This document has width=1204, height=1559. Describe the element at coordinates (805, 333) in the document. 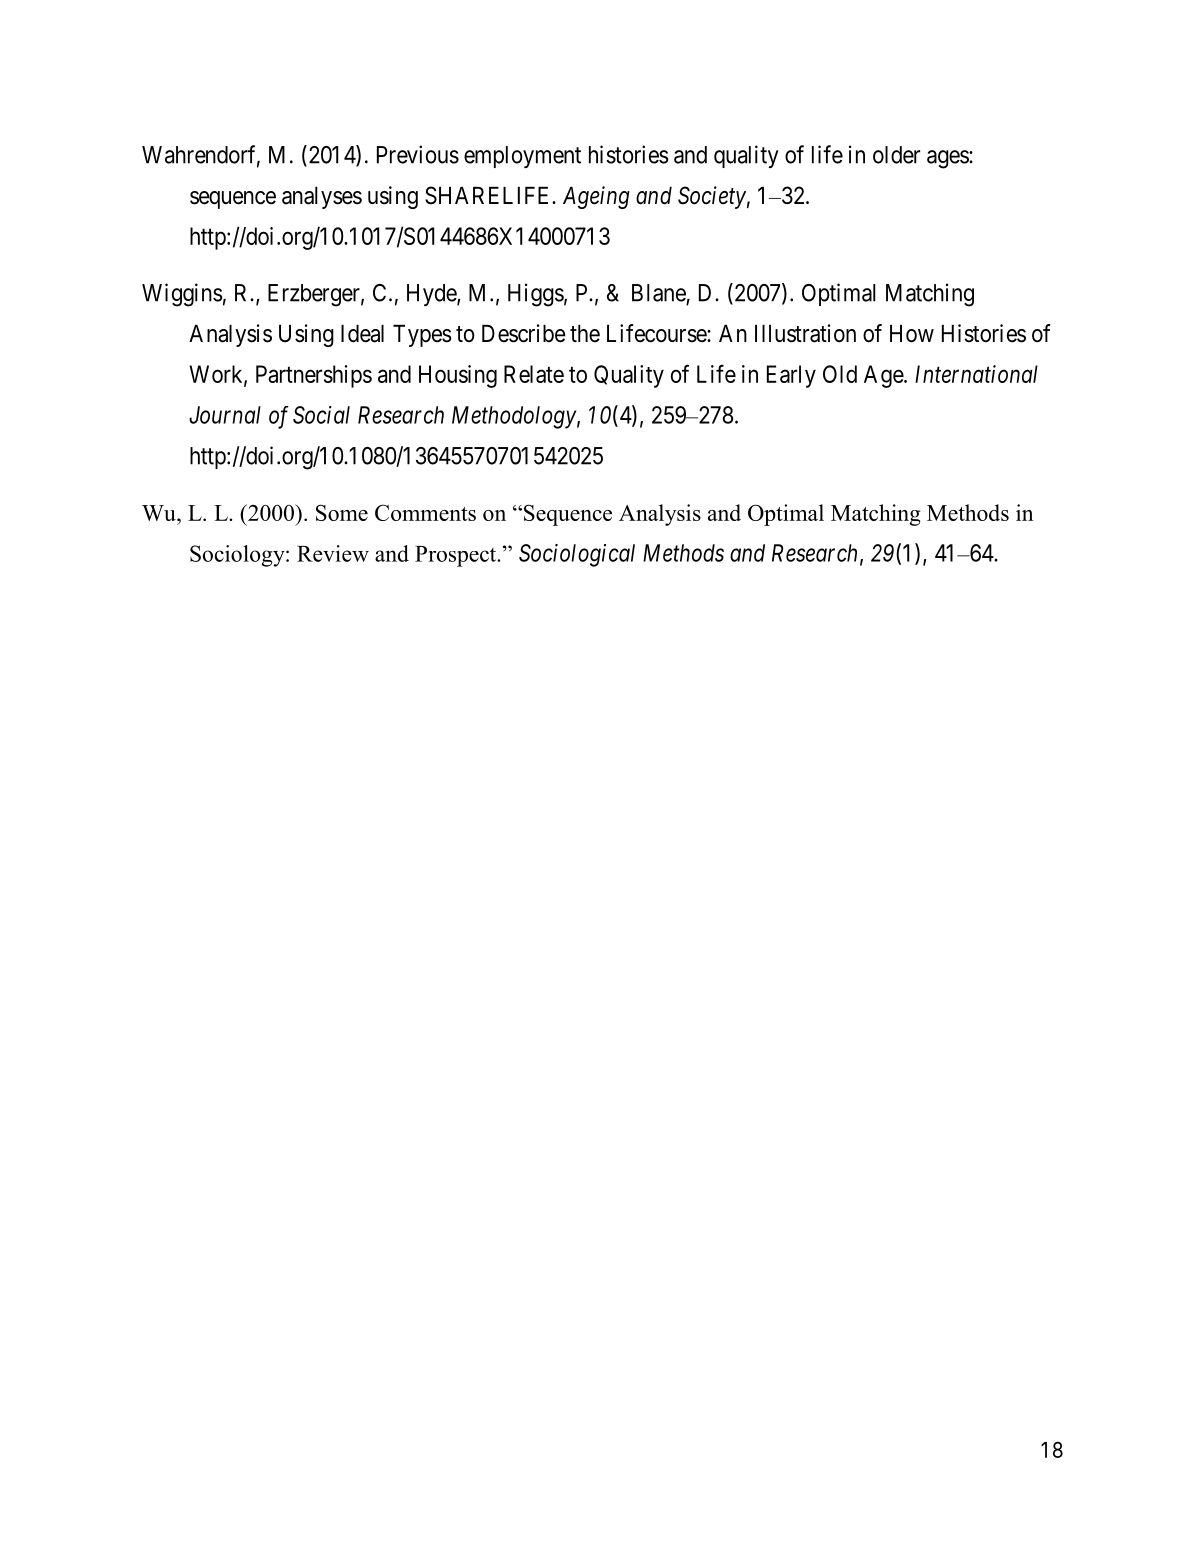

I see `Illustration` at that location.
